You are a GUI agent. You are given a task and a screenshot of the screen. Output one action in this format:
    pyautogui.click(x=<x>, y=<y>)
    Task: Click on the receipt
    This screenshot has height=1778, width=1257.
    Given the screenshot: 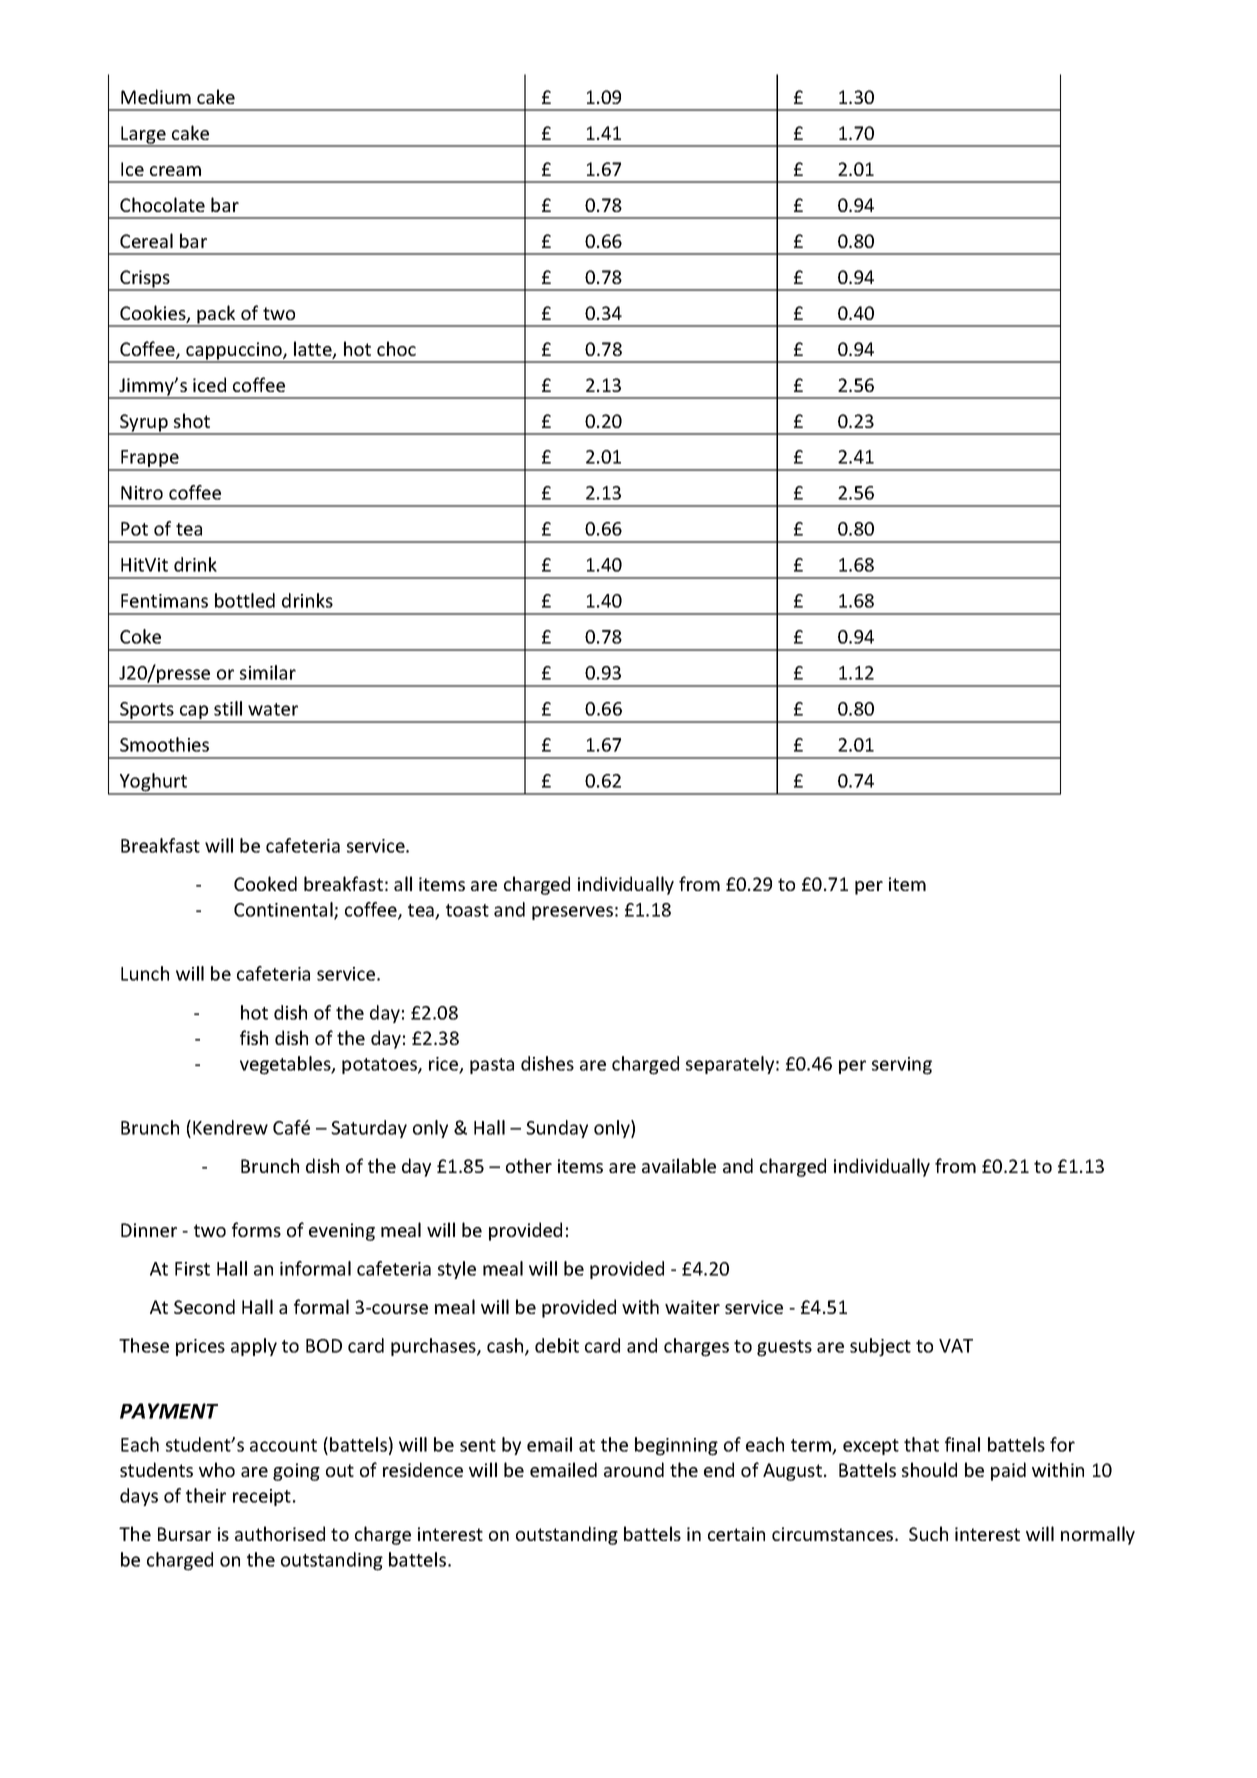 What is the action you would take?
    pyautogui.click(x=262, y=1497)
